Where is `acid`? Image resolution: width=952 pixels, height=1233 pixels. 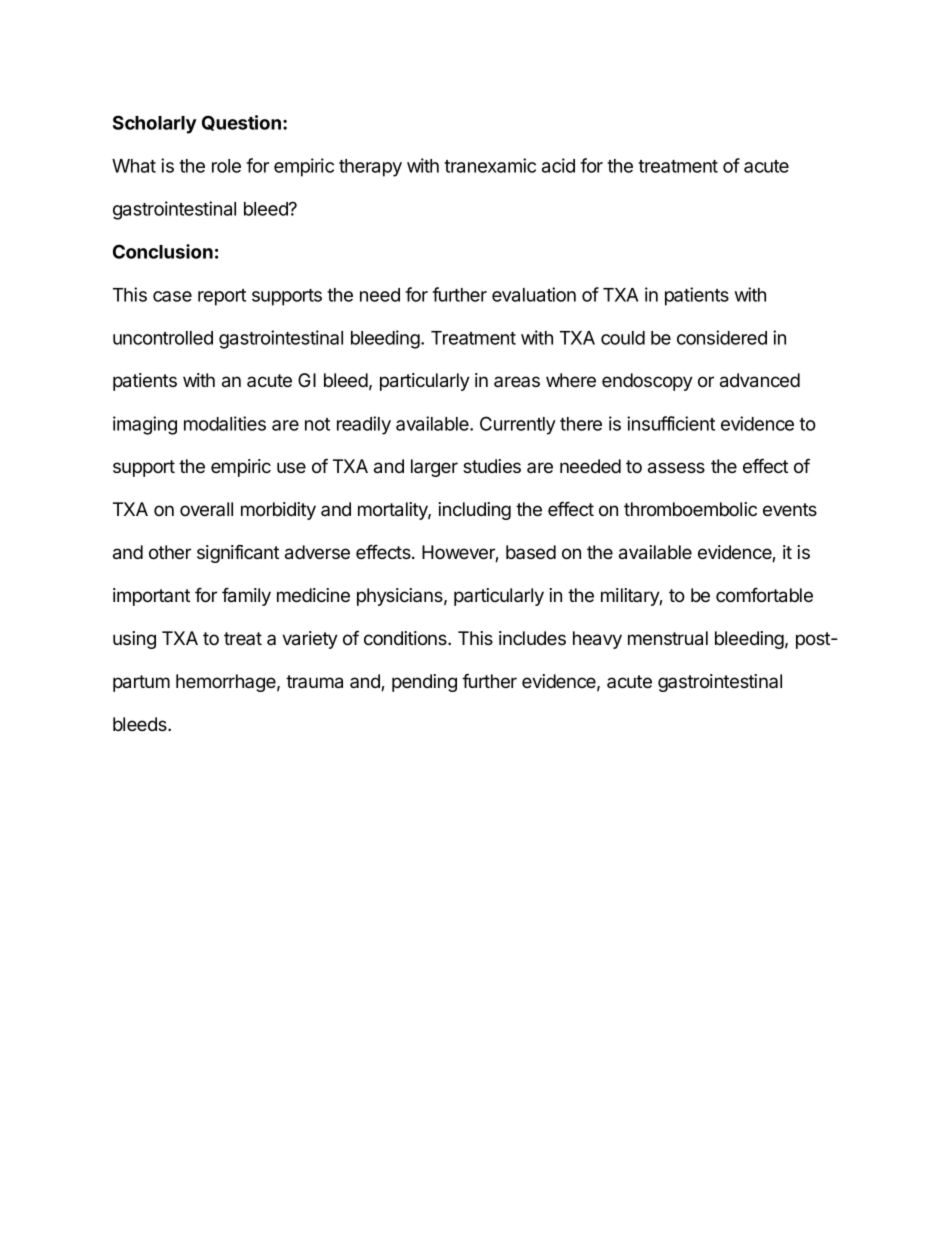 acid is located at coordinates (558, 165).
